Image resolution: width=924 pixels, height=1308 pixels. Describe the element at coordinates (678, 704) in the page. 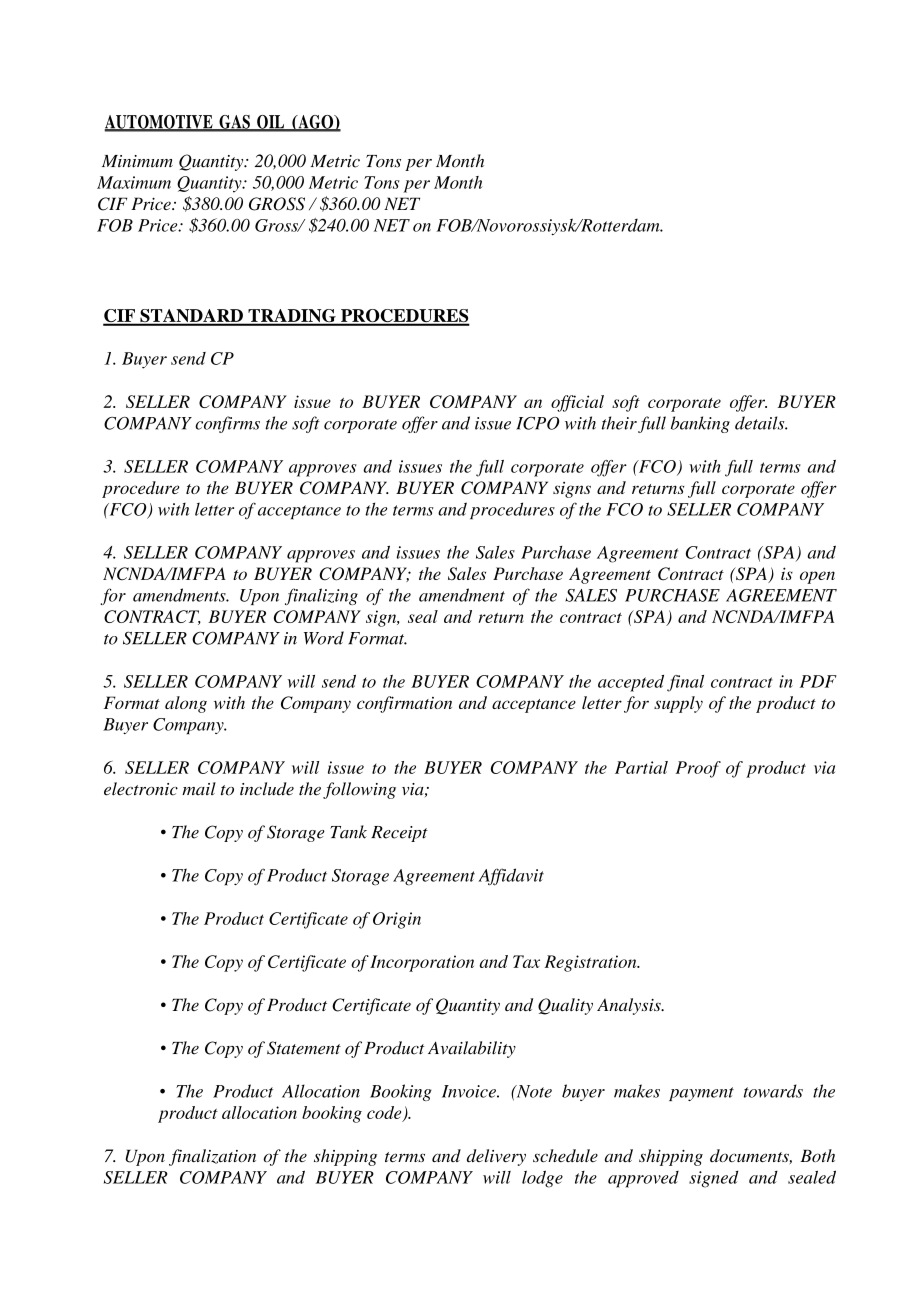

I see `supply` at that location.
